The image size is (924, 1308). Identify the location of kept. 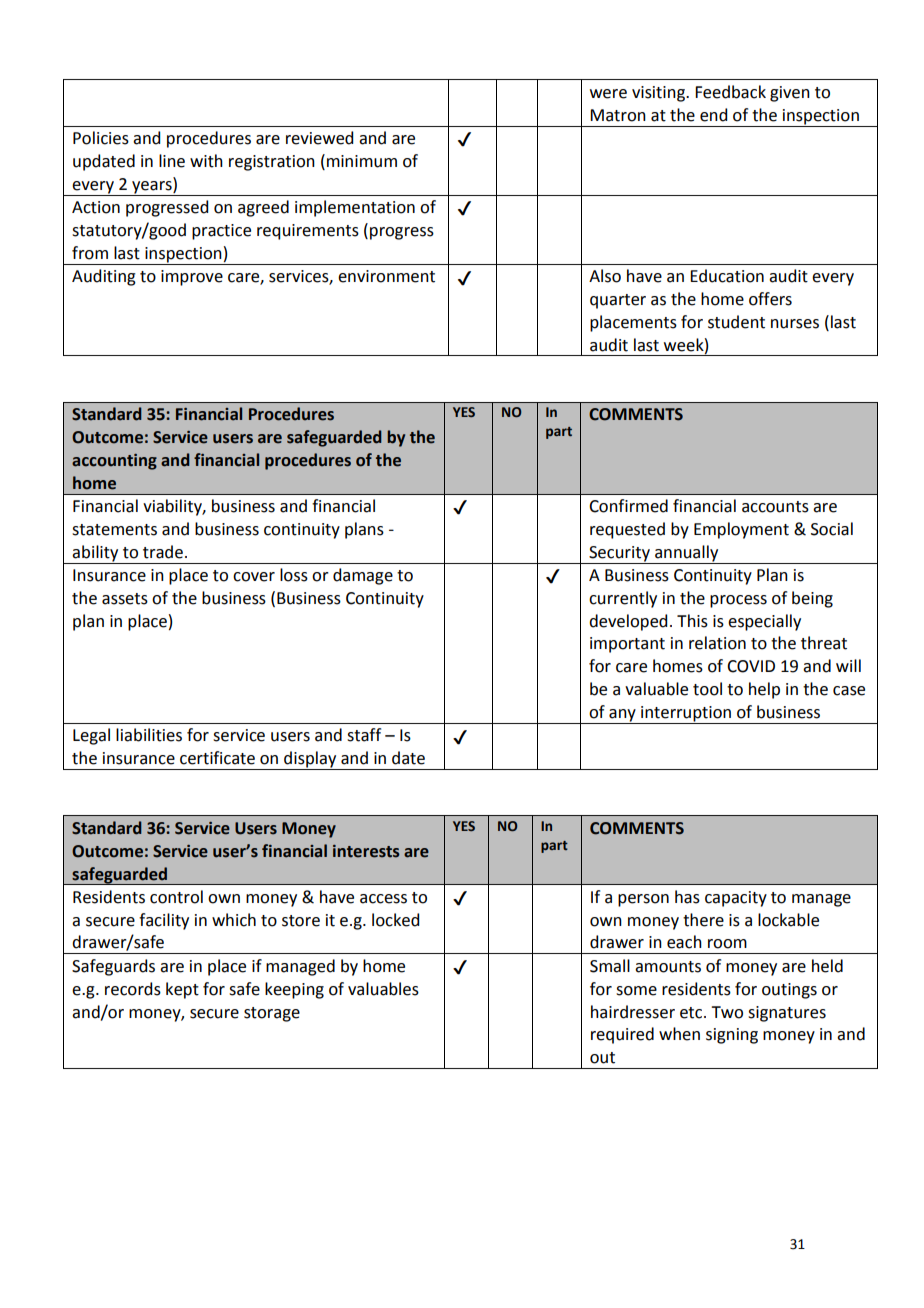
(182, 990).
